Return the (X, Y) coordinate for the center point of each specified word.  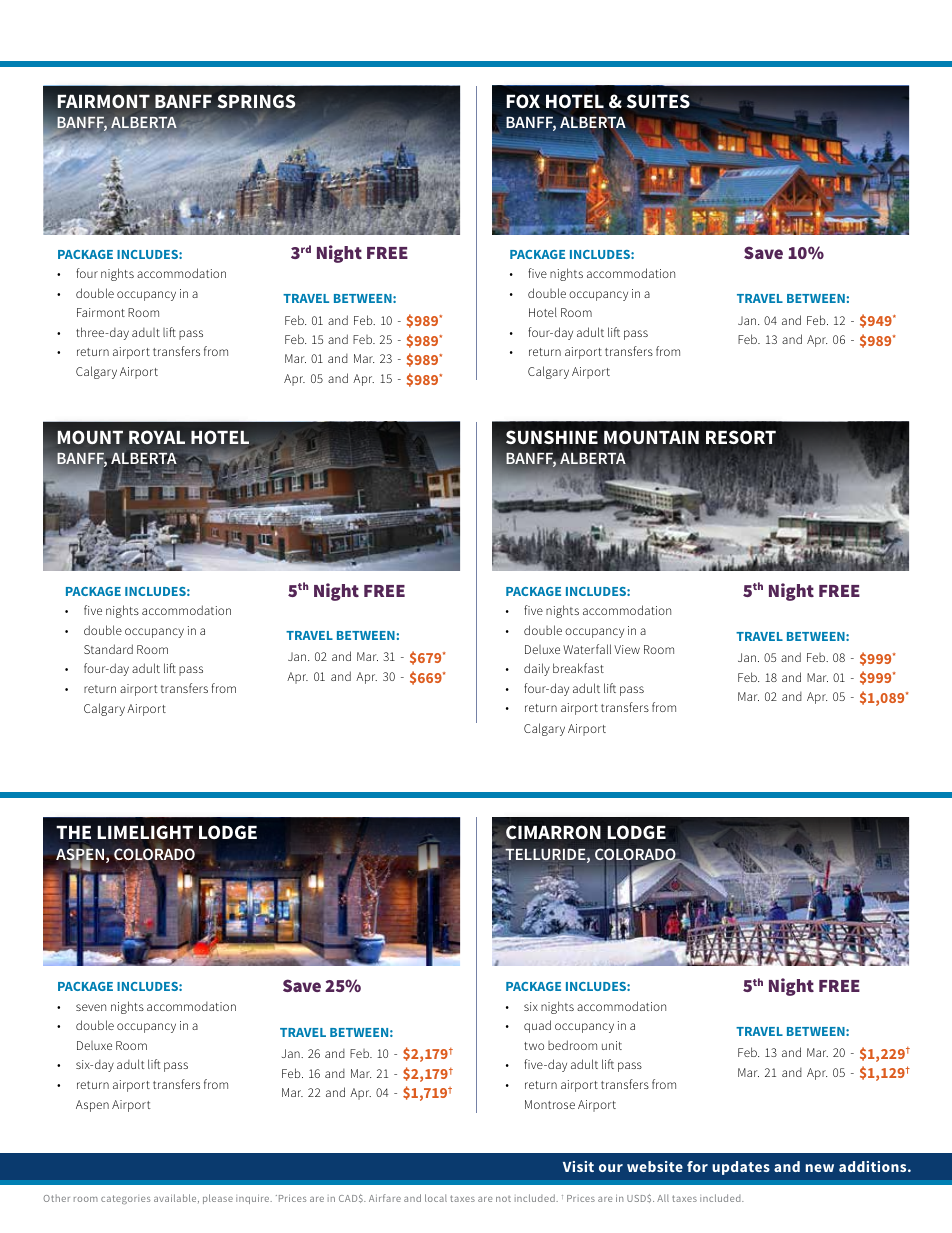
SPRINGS (256, 101)
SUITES (658, 101)
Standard (108, 649)
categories (125, 1200)
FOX (523, 101)
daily (537, 669)
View (627, 649)
